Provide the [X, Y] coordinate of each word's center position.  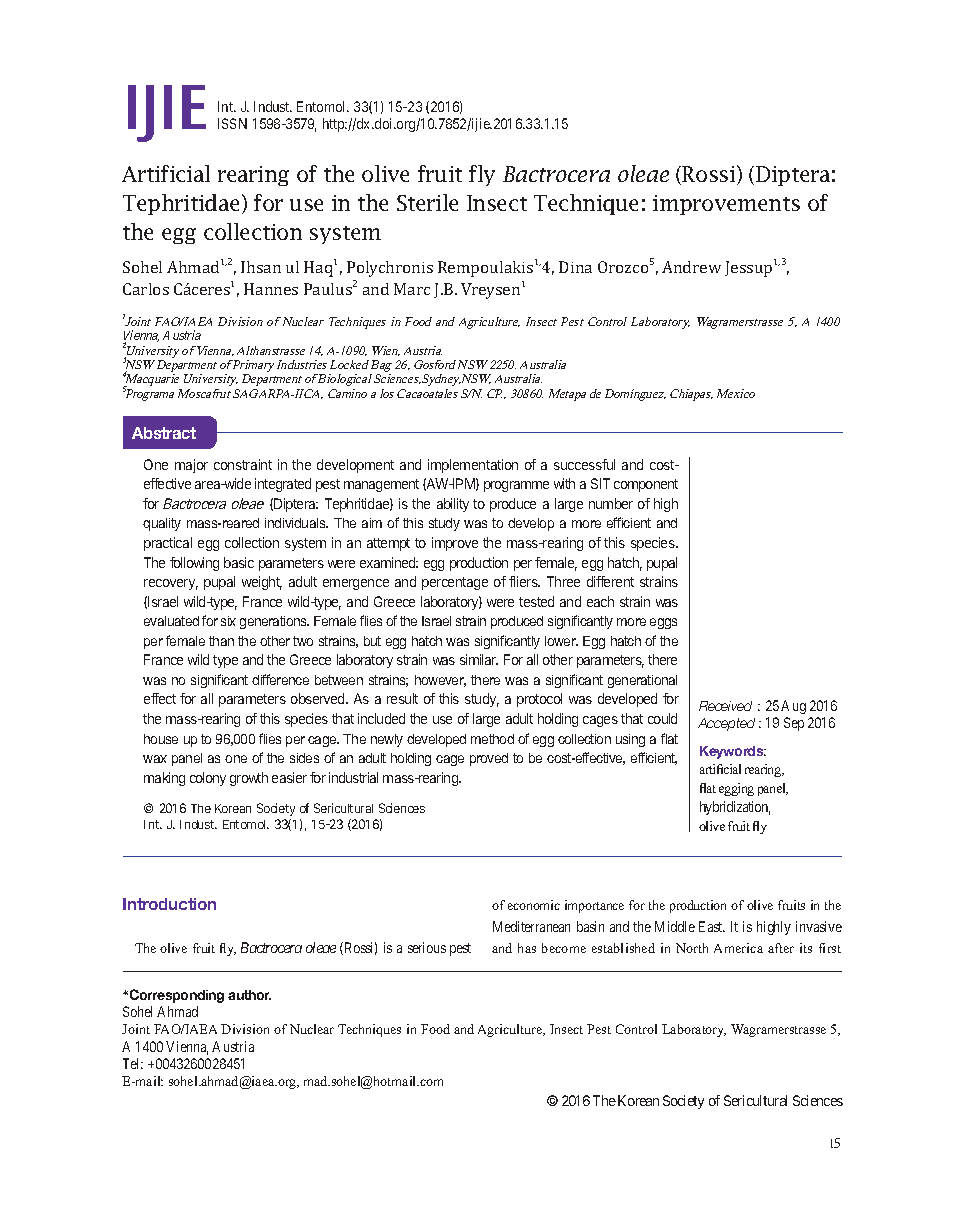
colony [208, 779]
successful [584, 464]
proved [489, 759]
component [646, 485]
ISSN [232, 123]
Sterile [427, 202]
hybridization [735, 808]
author [249, 995]
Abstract [164, 433]
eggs [663, 623]
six [228, 621]
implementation [473, 466]
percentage [455, 583]
